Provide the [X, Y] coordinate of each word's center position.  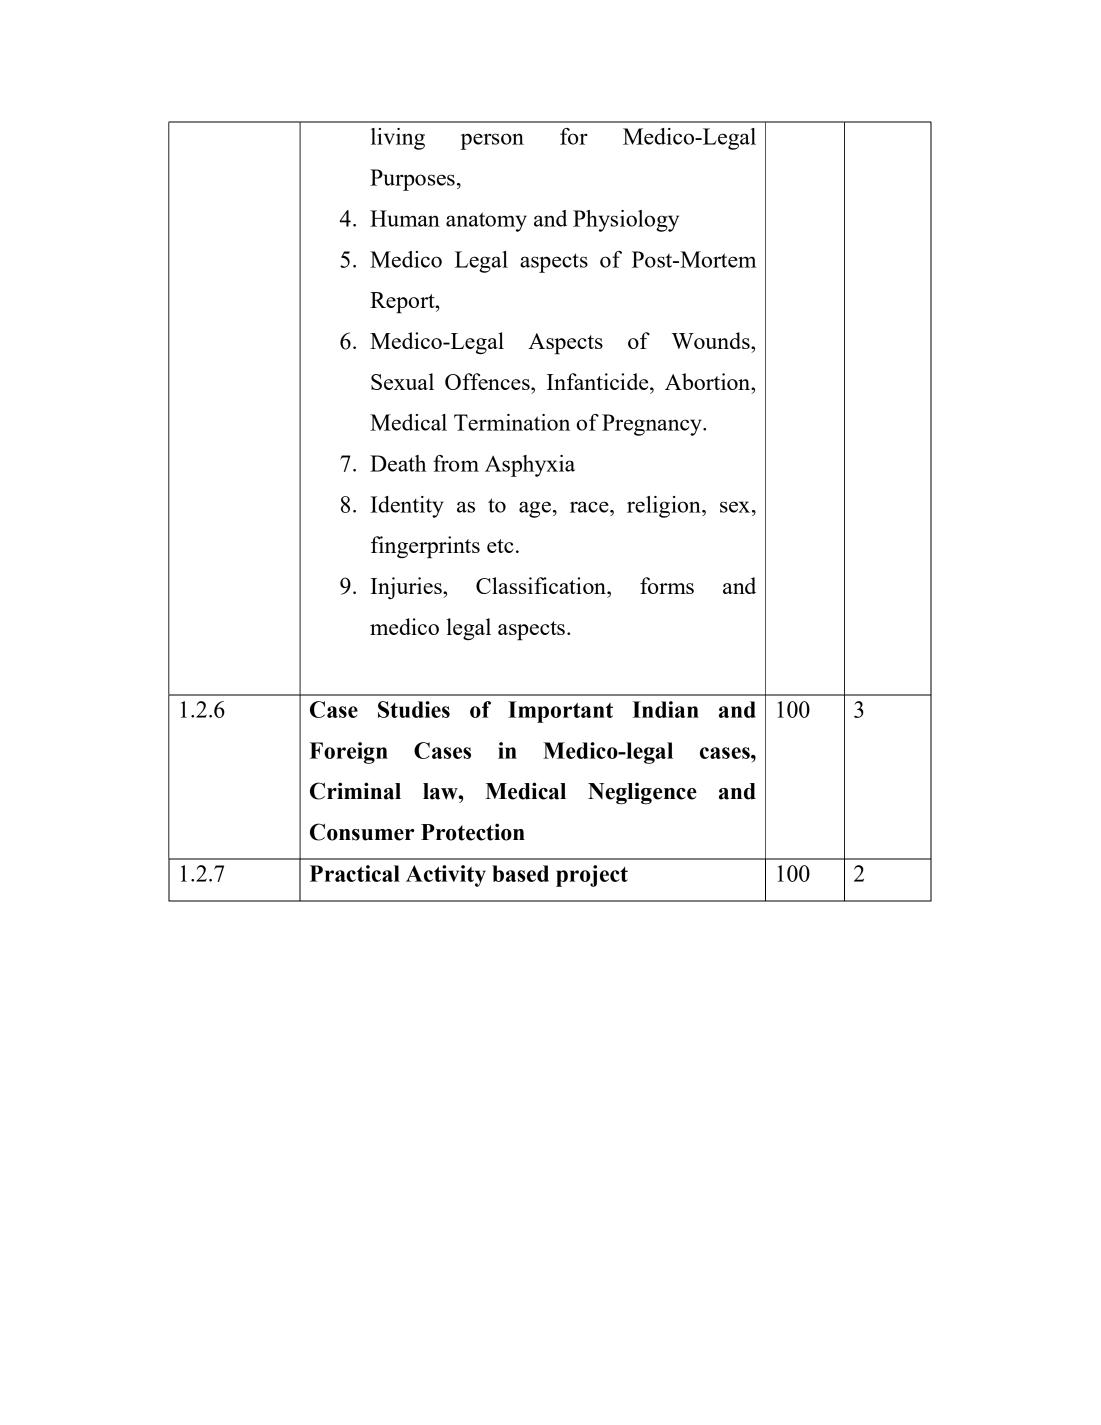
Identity [407, 507]
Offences [488, 381]
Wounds [712, 340]
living [398, 139]
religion [665, 507]
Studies [414, 709]
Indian [665, 709]
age [535, 509]
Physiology [626, 221]
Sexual [402, 381]
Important [560, 712]
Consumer [362, 832]
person [492, 141]
